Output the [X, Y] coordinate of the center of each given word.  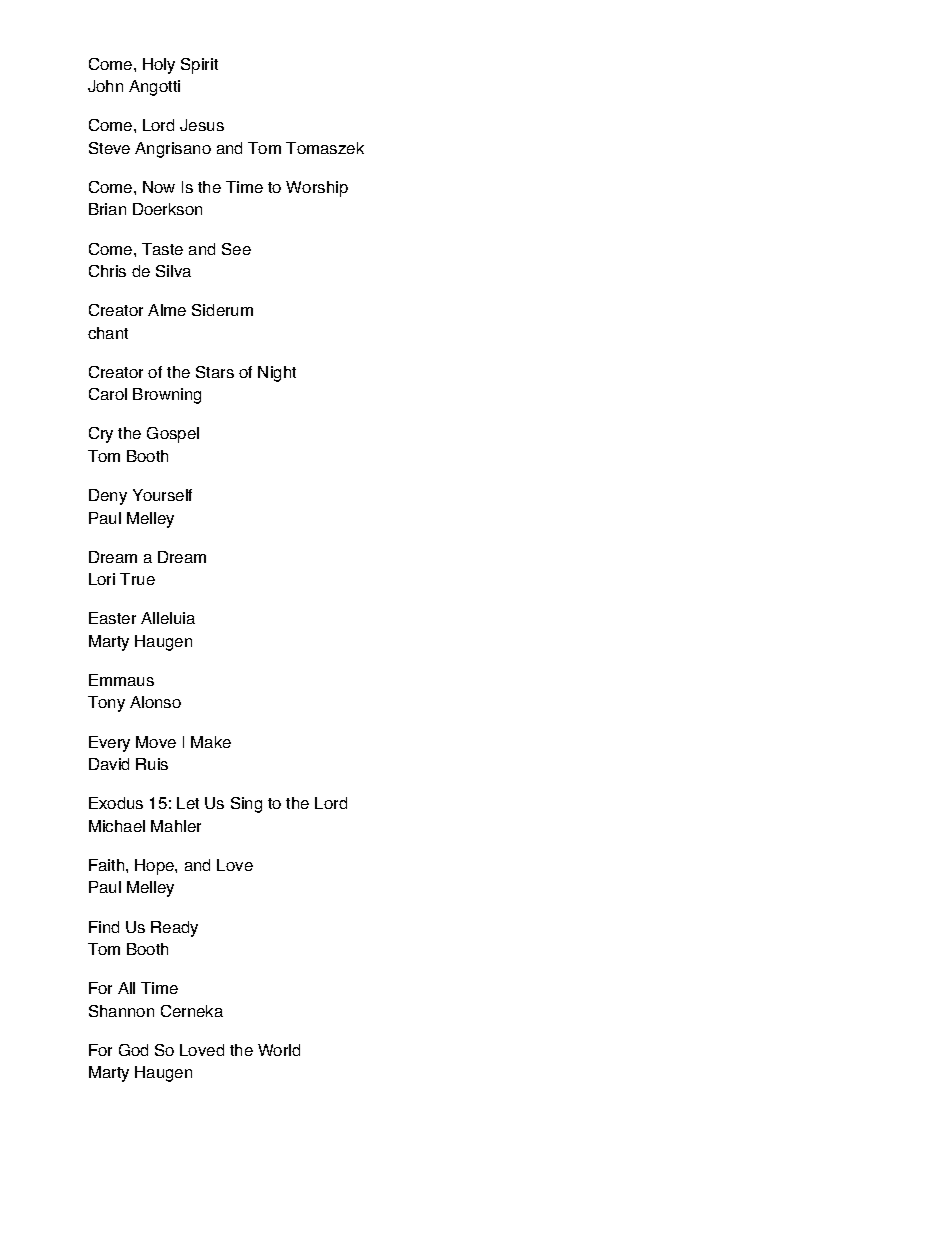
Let [188, 803]
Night [277, 374]
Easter [112, 618]
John [105, 86]
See [236, 249]
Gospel [173, 435]
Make [211, 742]
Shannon [121, 1011]
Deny [108, 497]
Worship [317, 189]
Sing [246, 805]
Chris [107, 271]
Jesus [202, 125]
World [279, 1050]
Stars [215, 372]
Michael [117, 826]
